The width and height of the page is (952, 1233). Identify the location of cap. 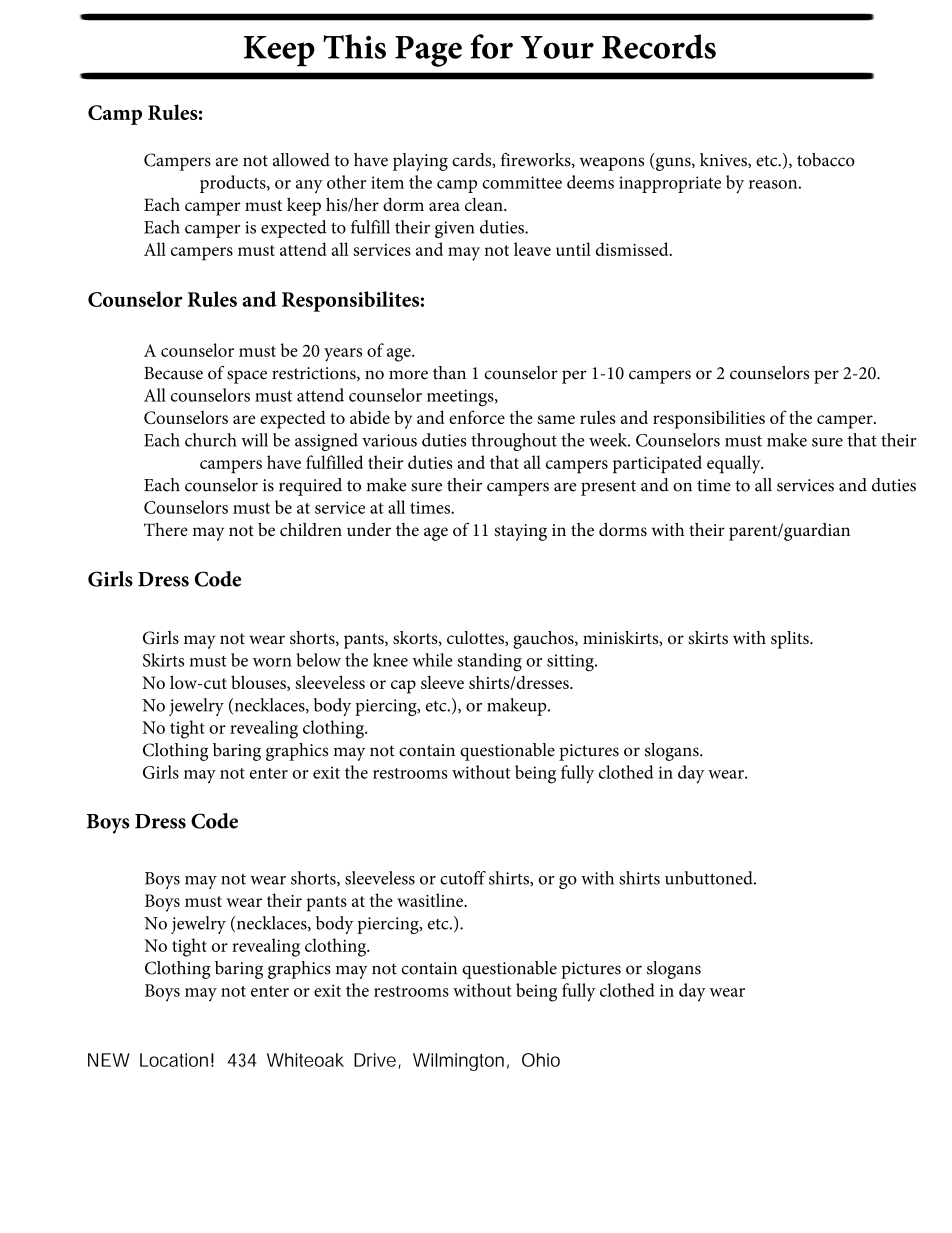
(403, 687).
